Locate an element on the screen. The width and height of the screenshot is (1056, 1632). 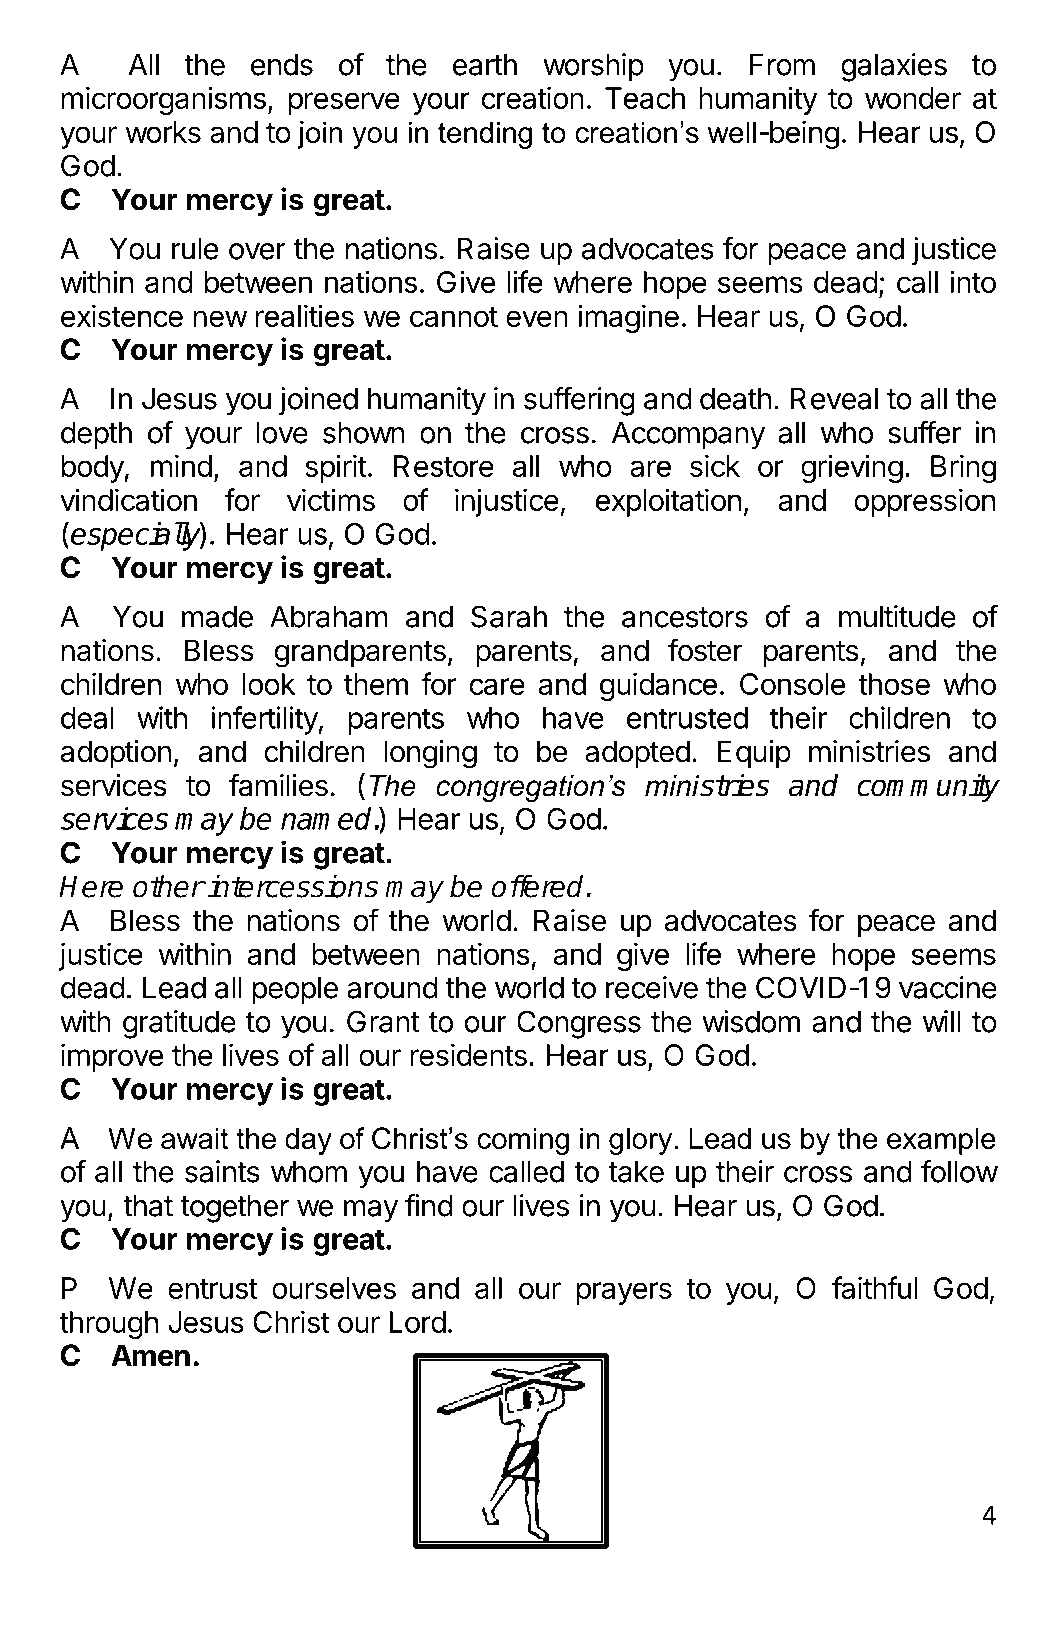
Amen is located at coordinates (150, 1355).
